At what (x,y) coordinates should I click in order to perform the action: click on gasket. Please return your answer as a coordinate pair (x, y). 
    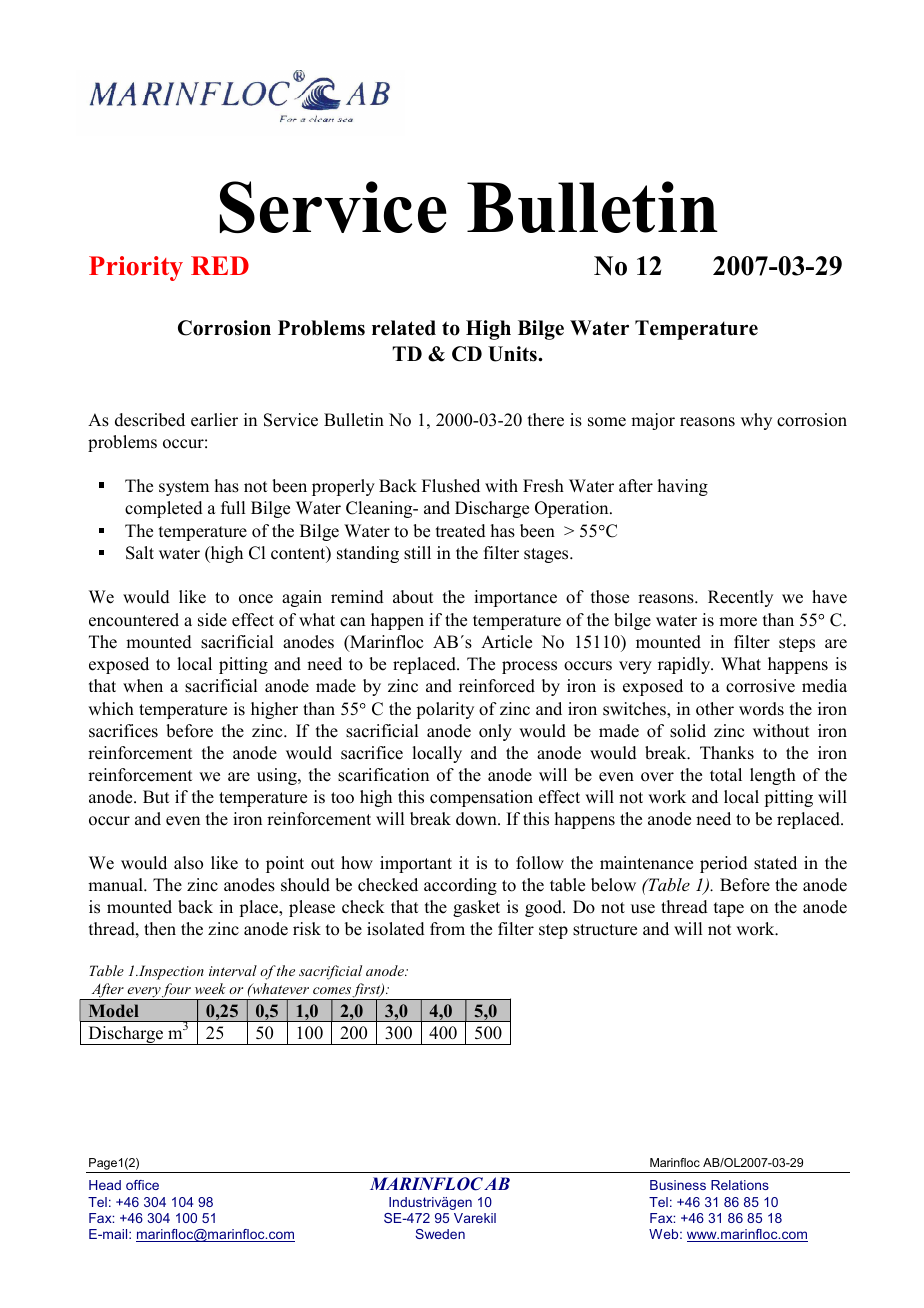
    Looking at the image, I should click on (476, 908).
